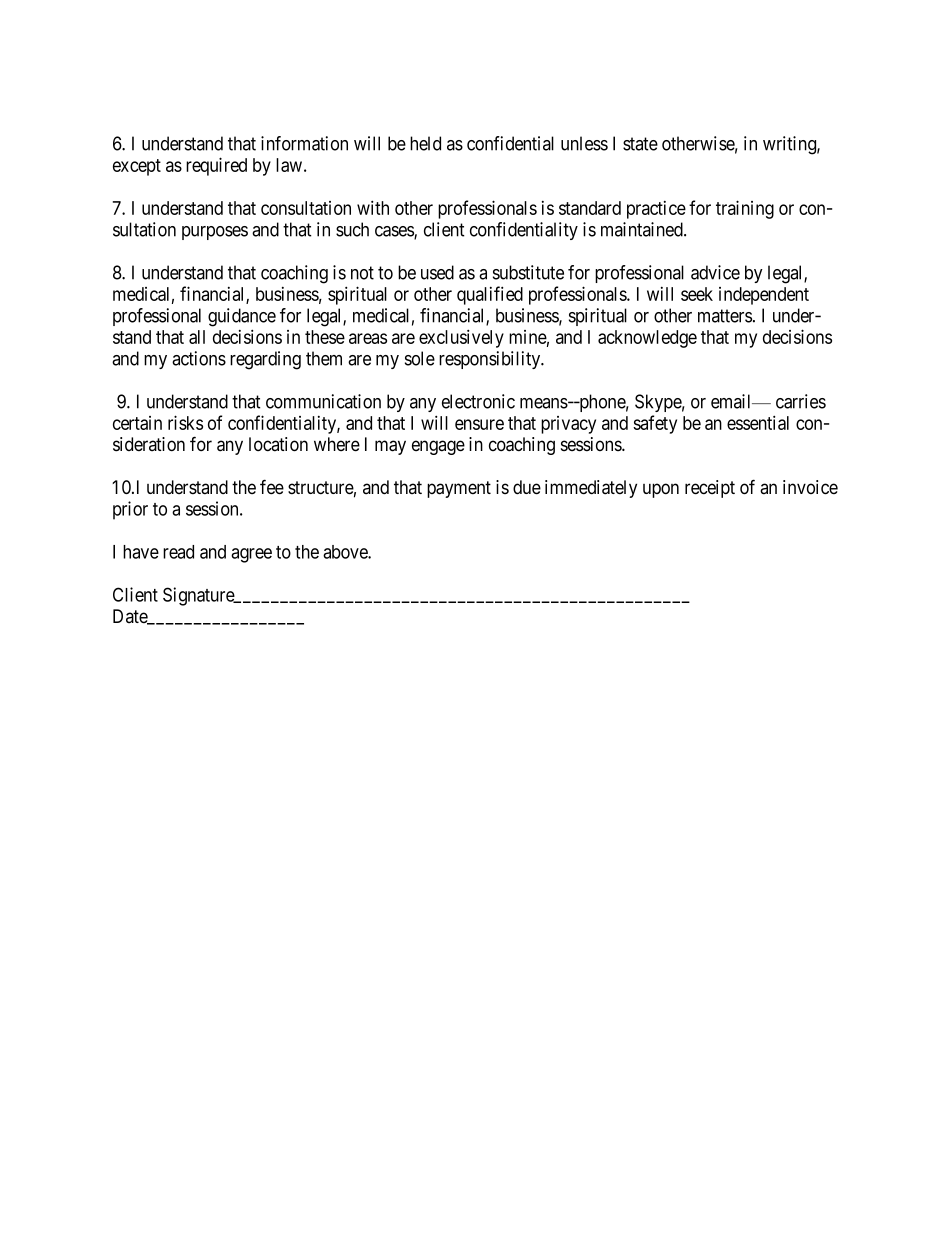  I want to click on payment, so click(459, 489).
